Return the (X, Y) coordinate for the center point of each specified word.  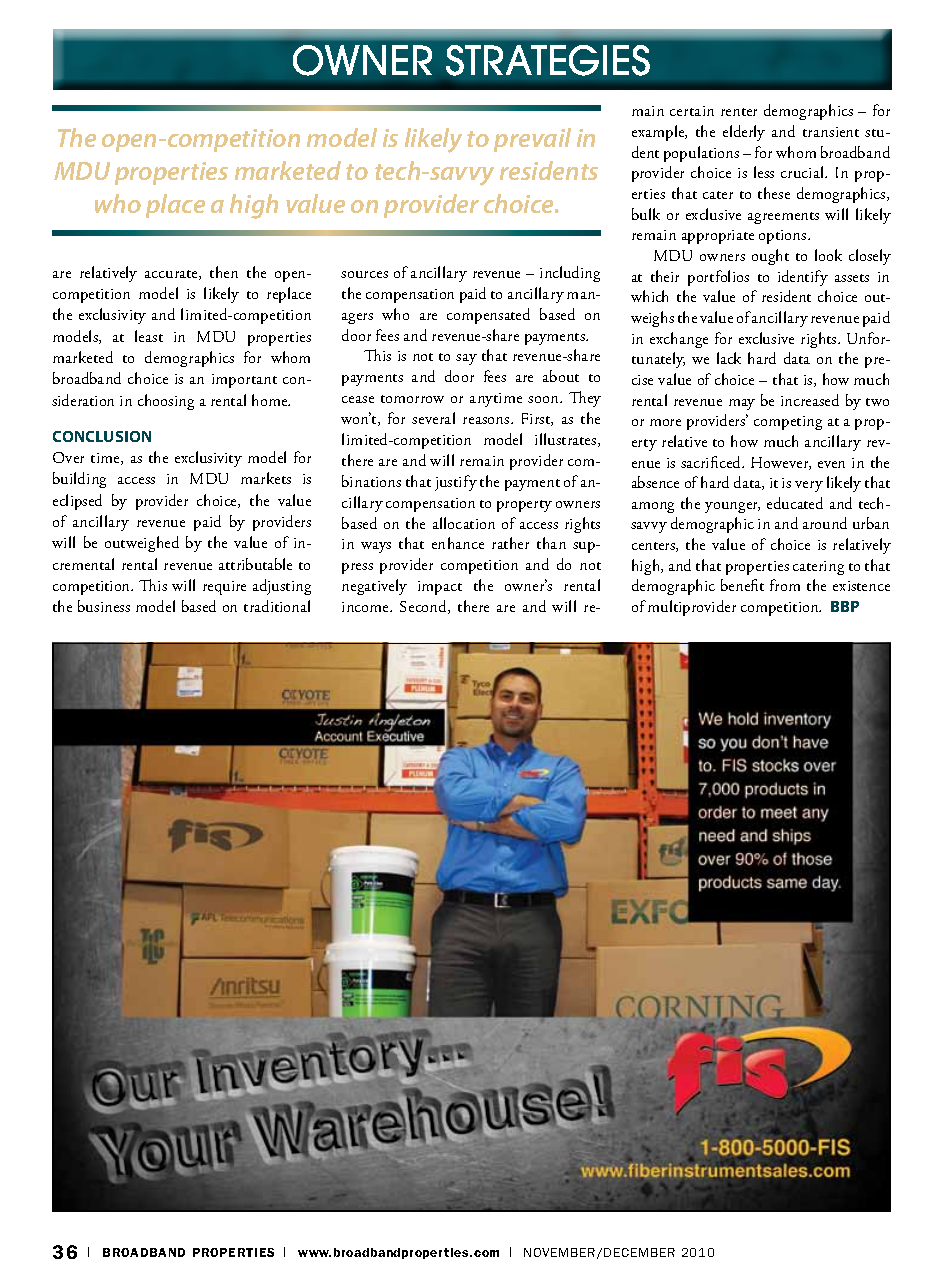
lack (729, 358)
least (149, 336)
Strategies (548, 60)
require (224, 588)
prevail (532, 140)
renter (739, 112)
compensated (488, 316)
